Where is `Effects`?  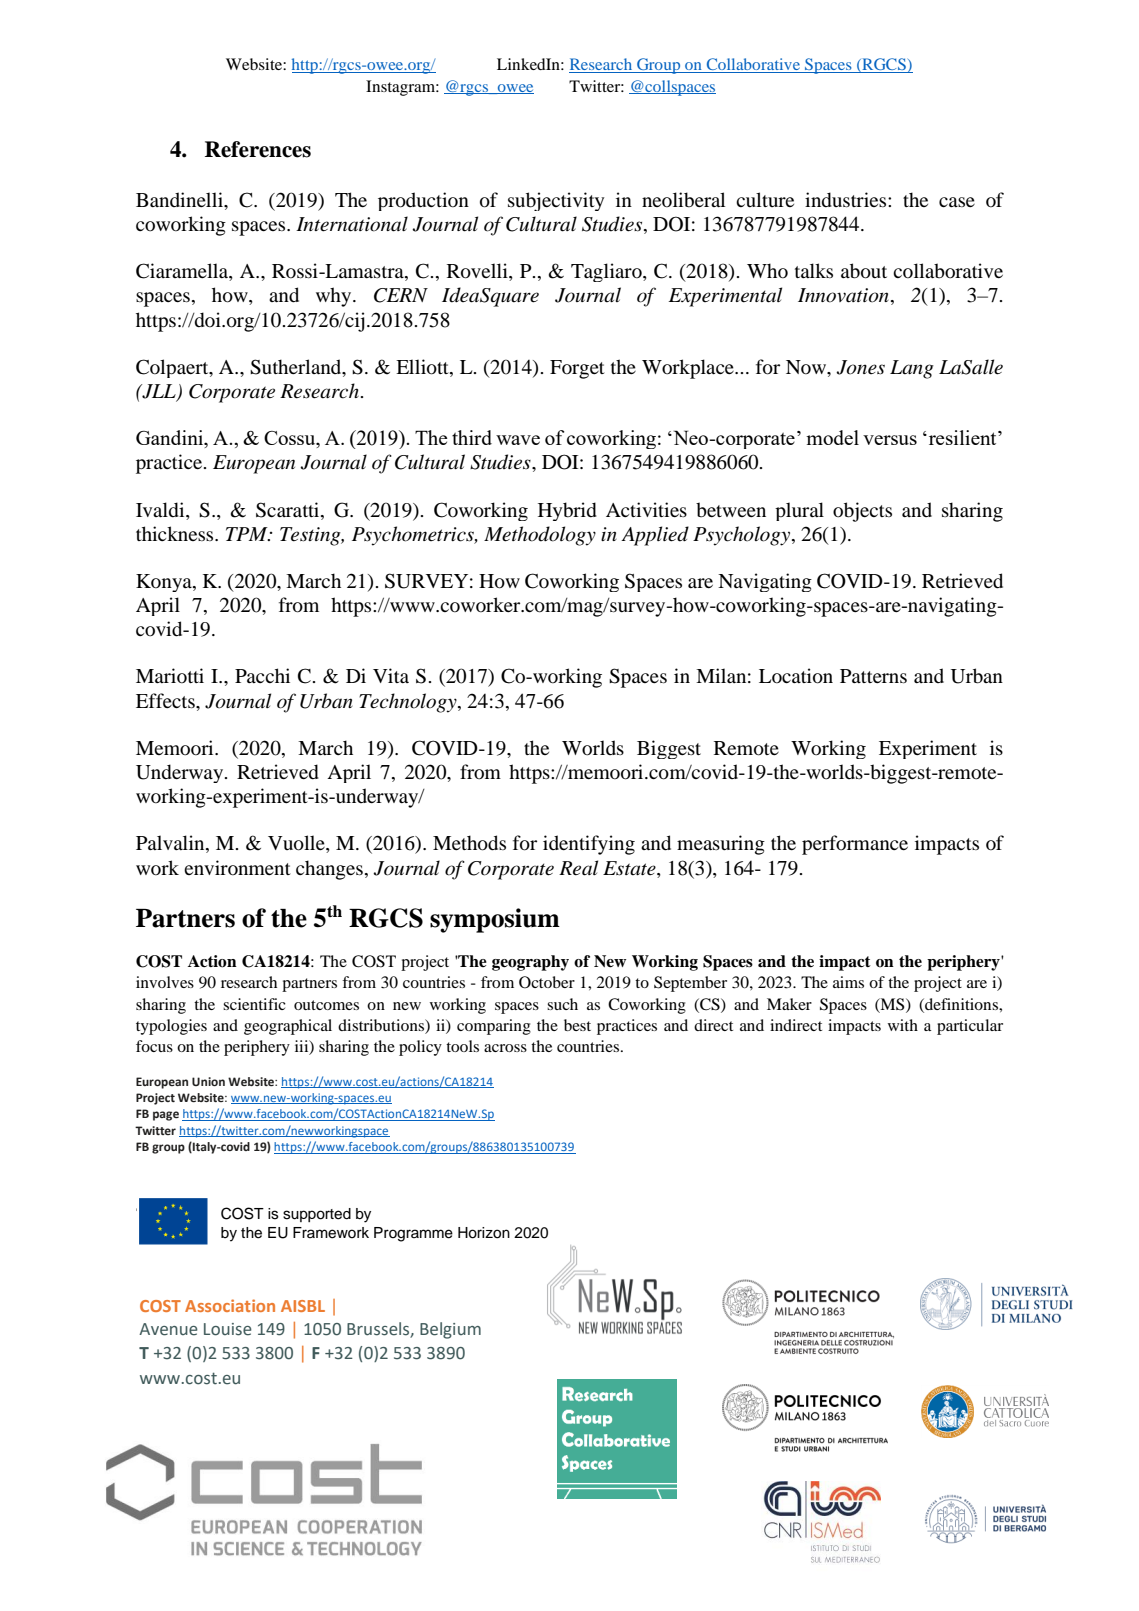 Effects is located at coordinates (166, 700).
